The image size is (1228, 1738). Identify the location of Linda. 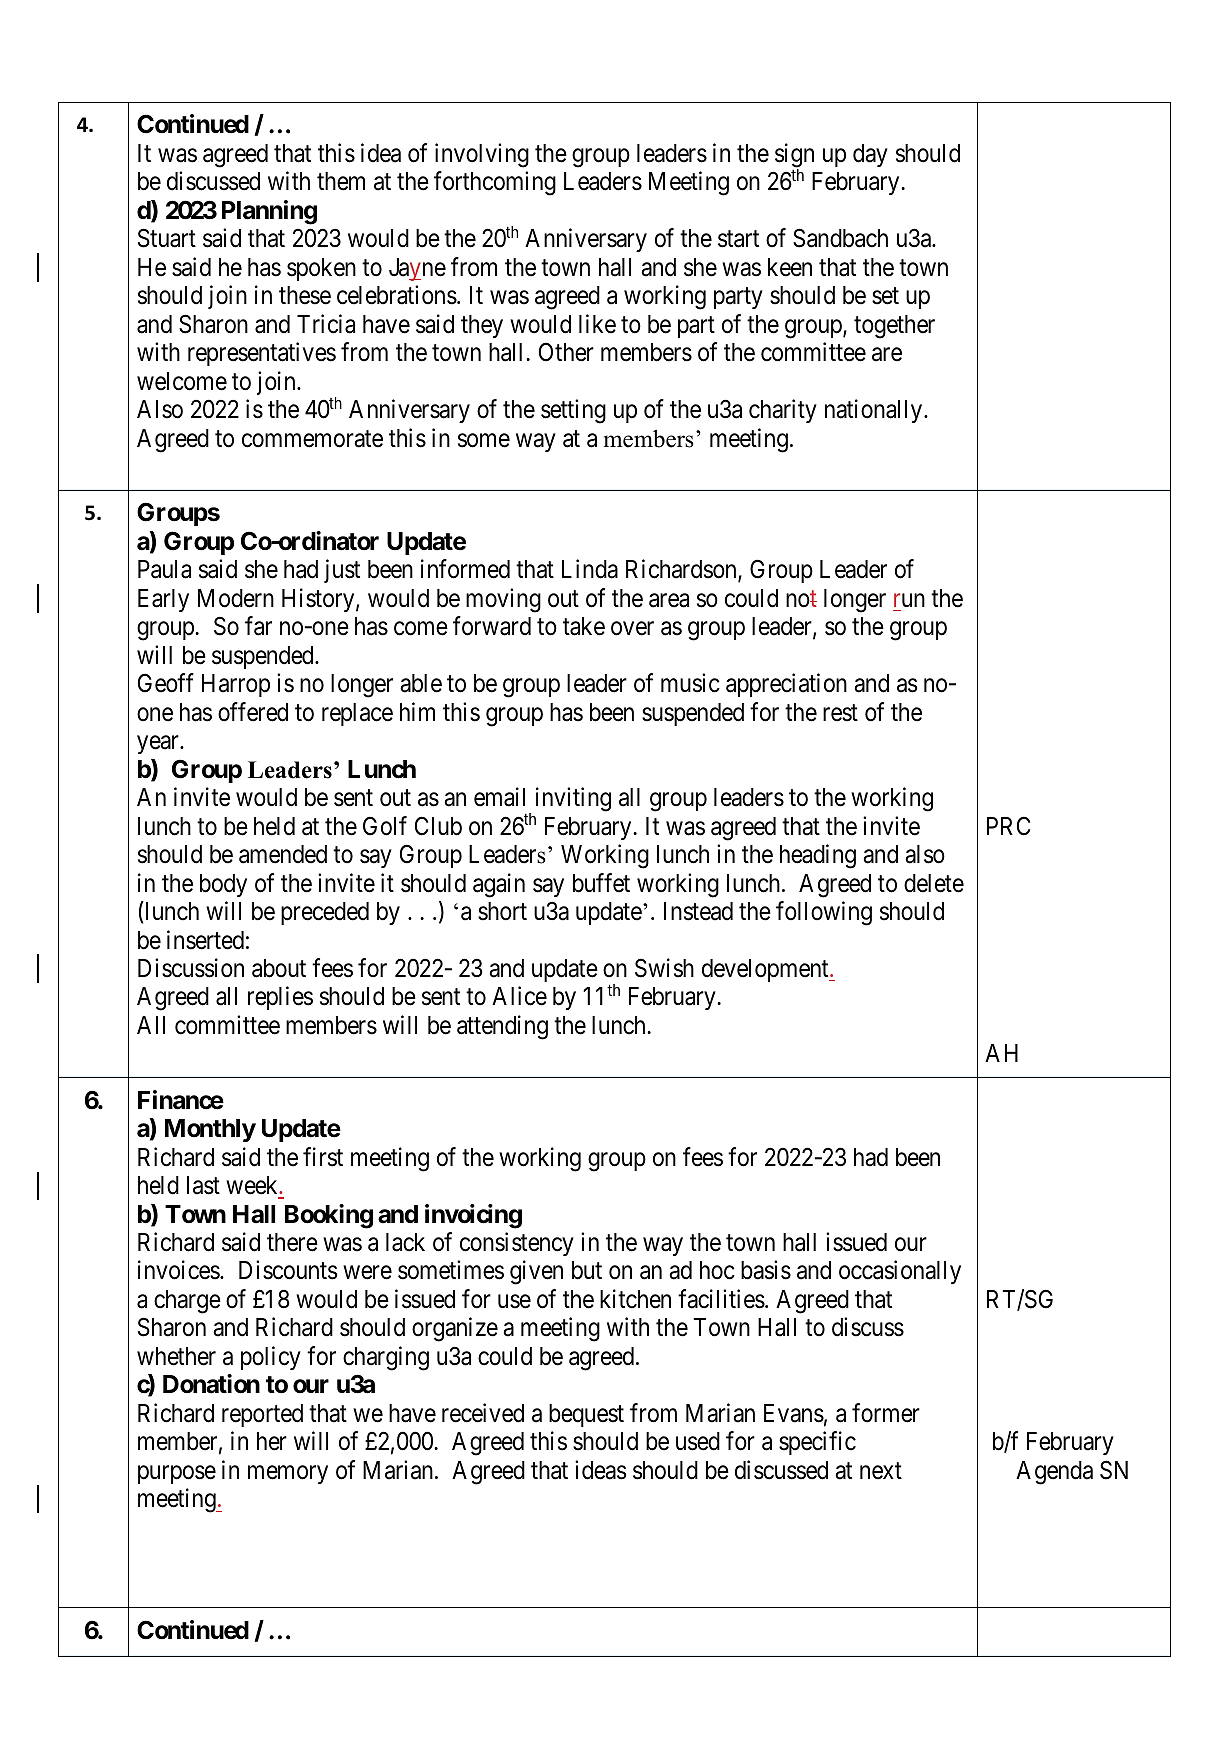
(590, 569).
